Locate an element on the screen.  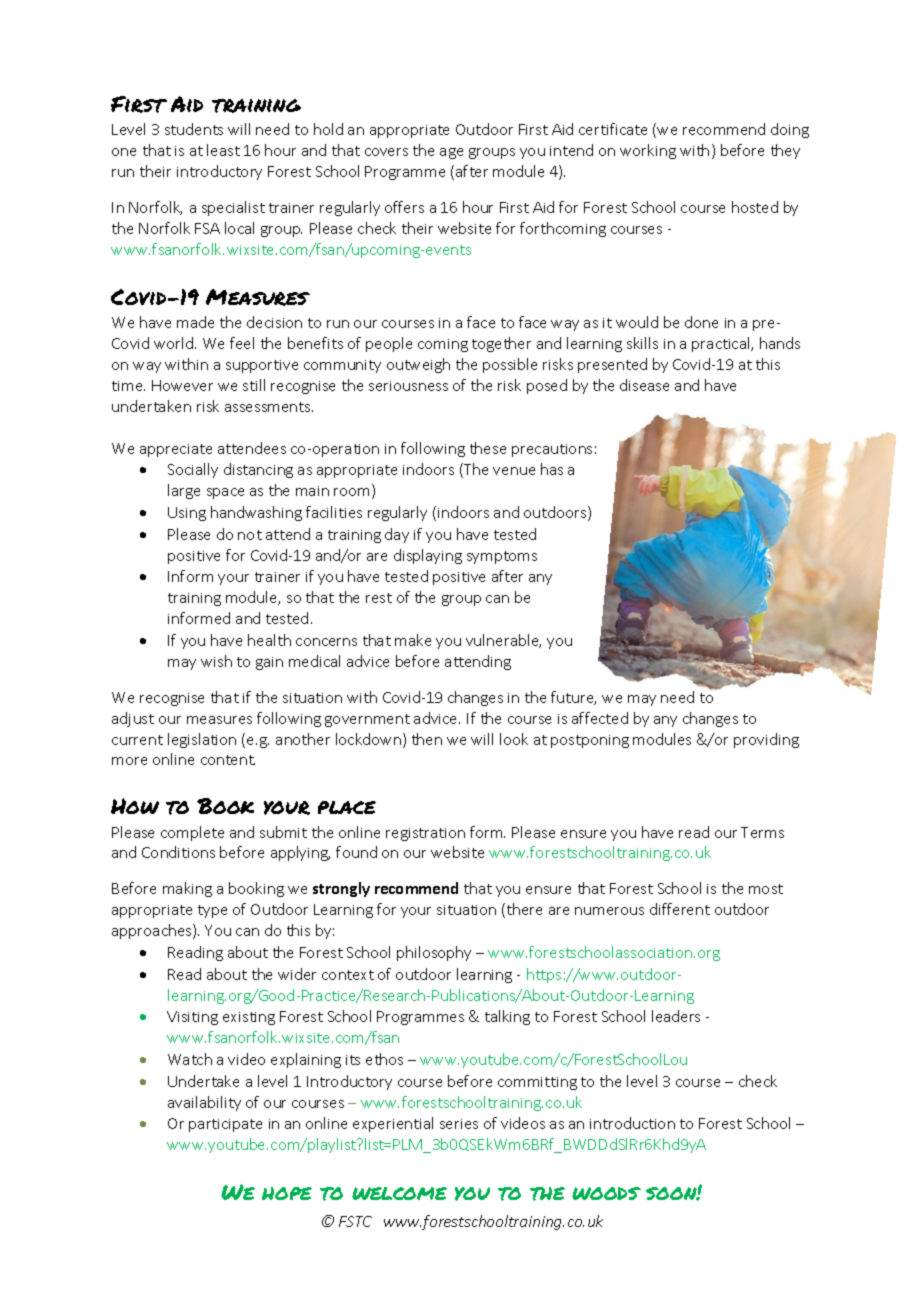
least is located at coordinates (223, 150).
